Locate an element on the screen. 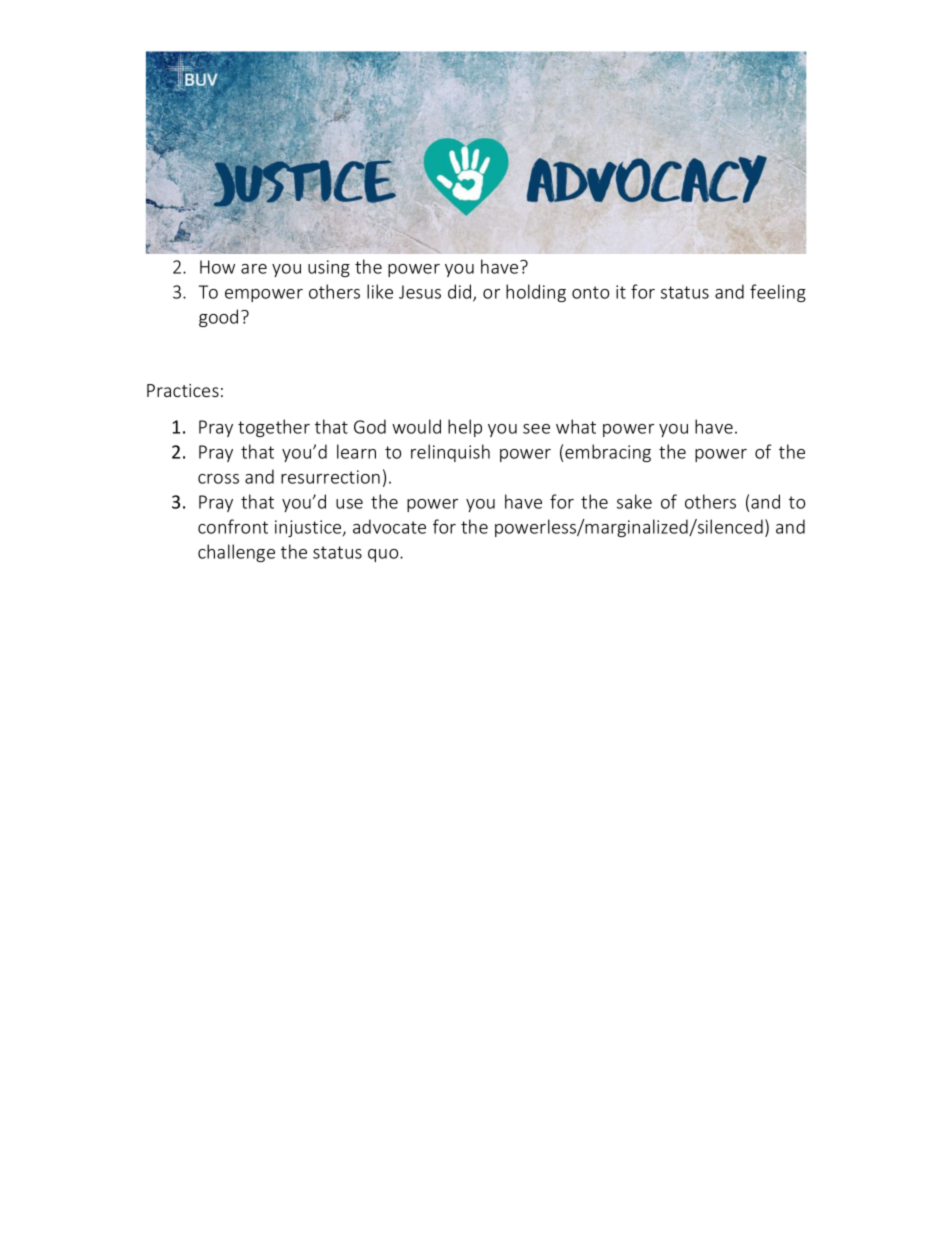 This screenshot has height=1233, width=952. quo is located at coordinates (384, 555).
